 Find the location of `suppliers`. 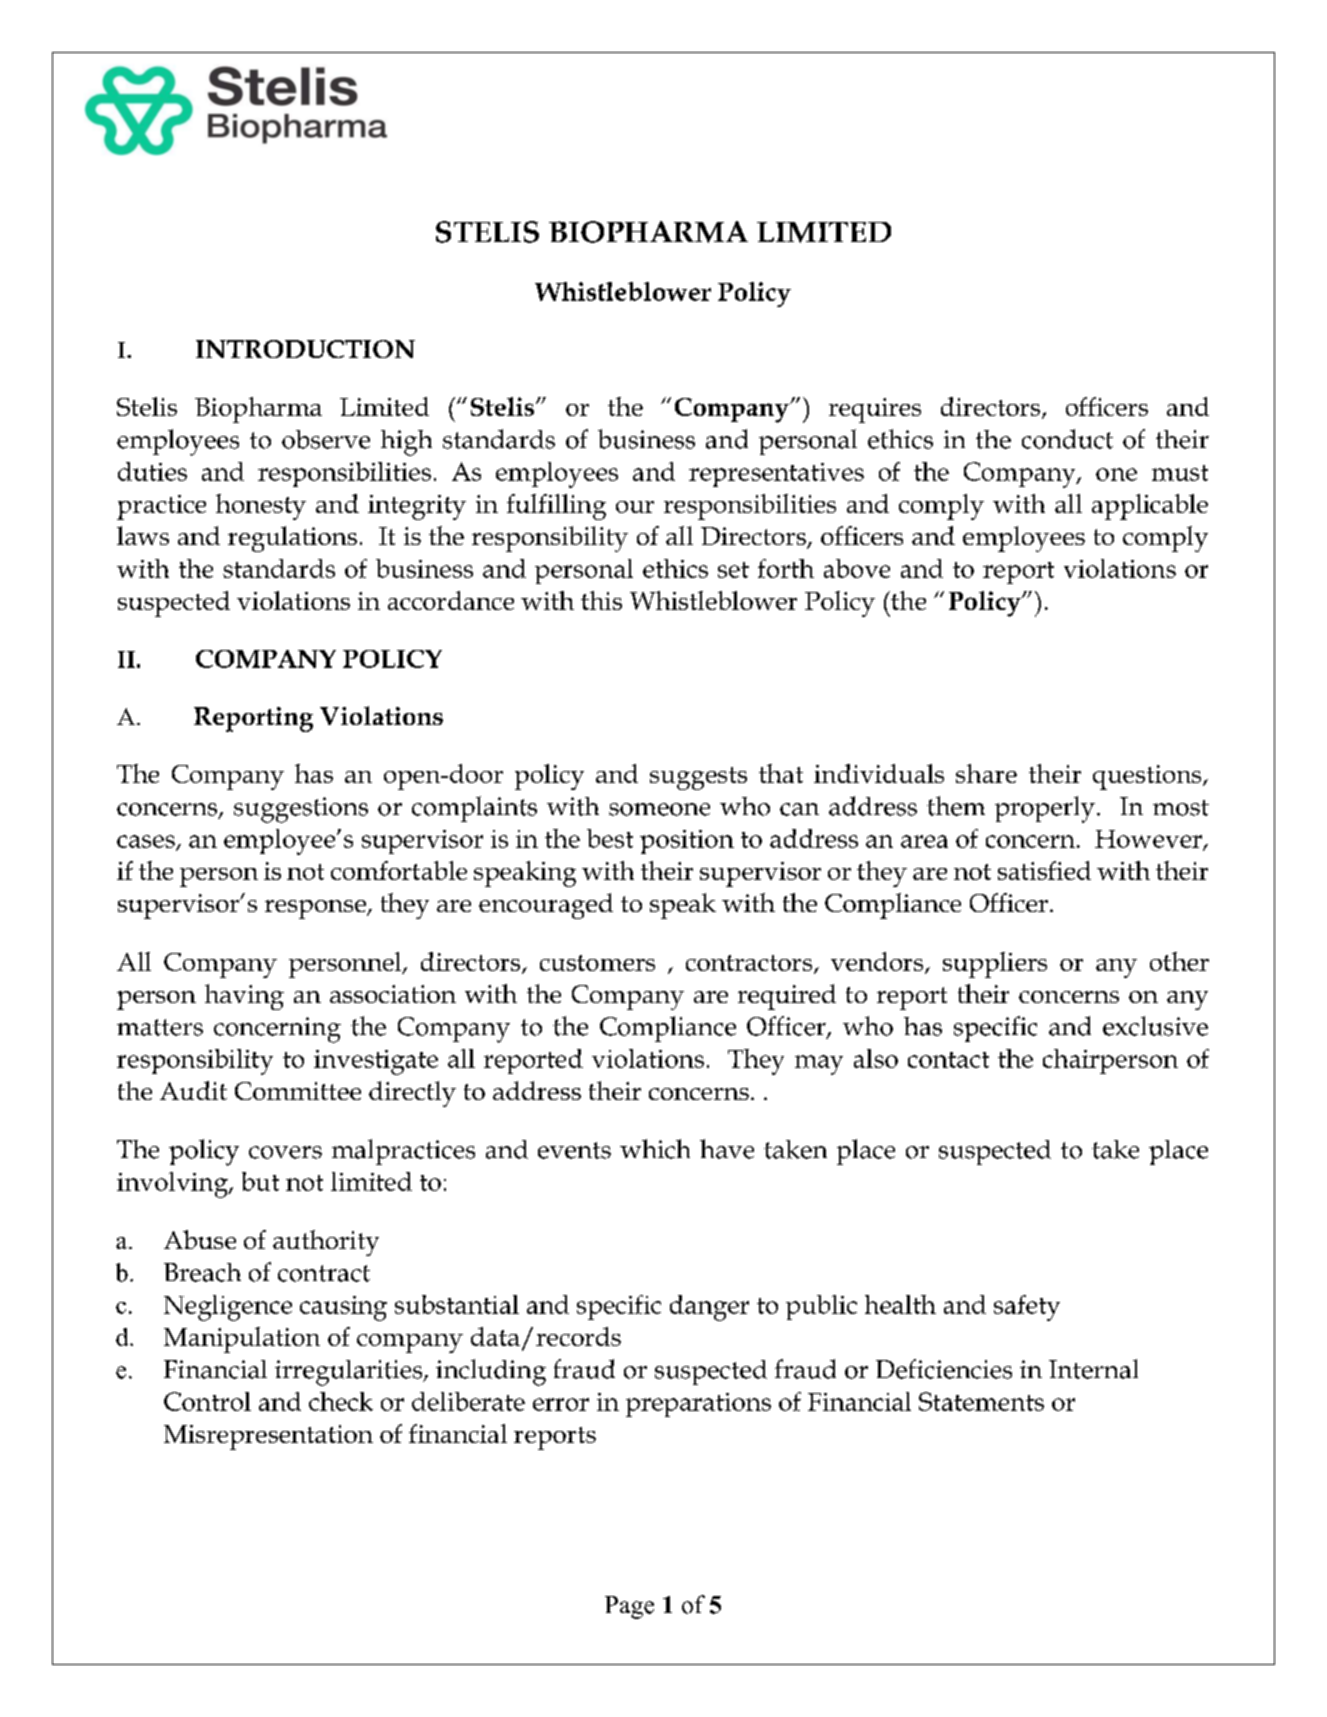

suppliers is located at coordinates (995, 965).
